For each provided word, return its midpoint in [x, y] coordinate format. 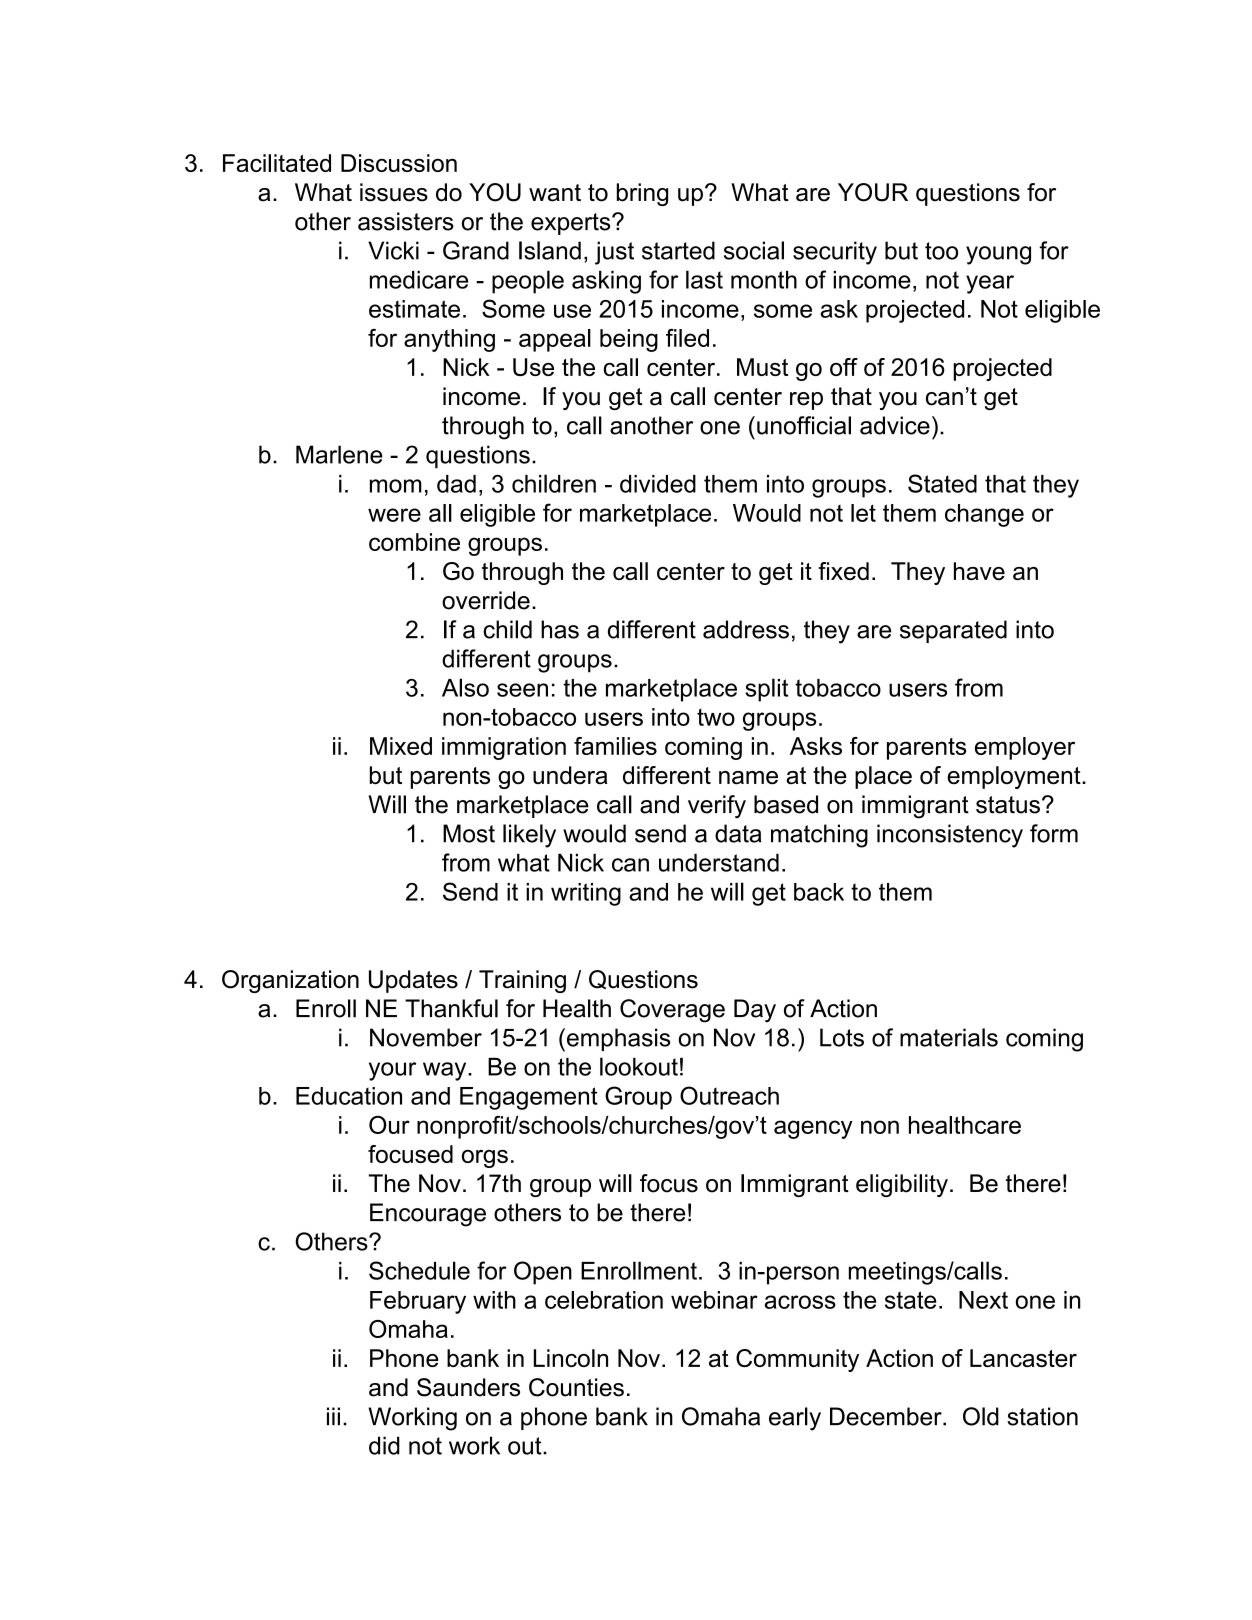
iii [333, 1416]
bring [642, 194]
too [941, 251]
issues [394, 192]
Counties [576, 1387]
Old [981, 1416]
